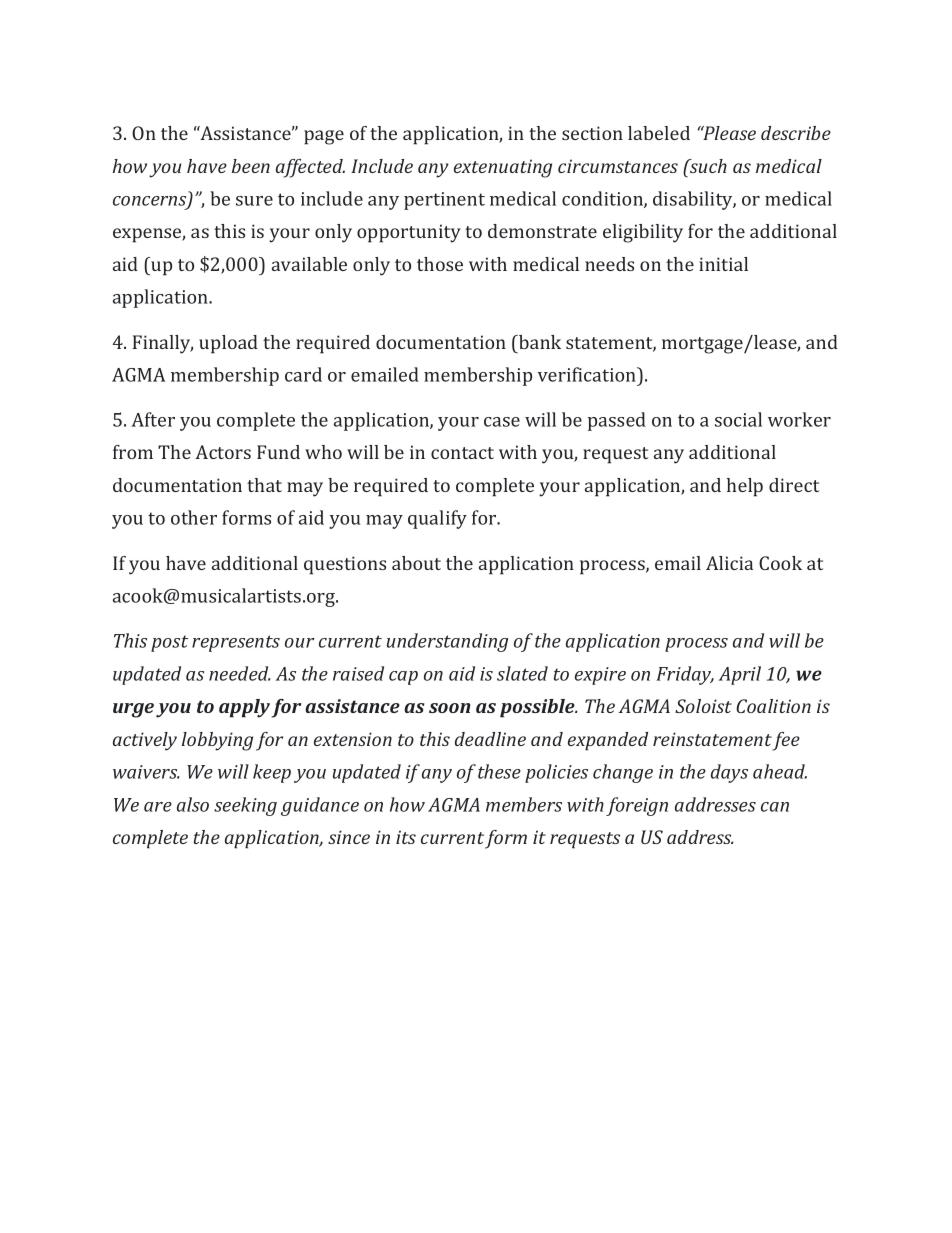 The image size is (952, 1233). I want to click on bank, so click(539, 342).
